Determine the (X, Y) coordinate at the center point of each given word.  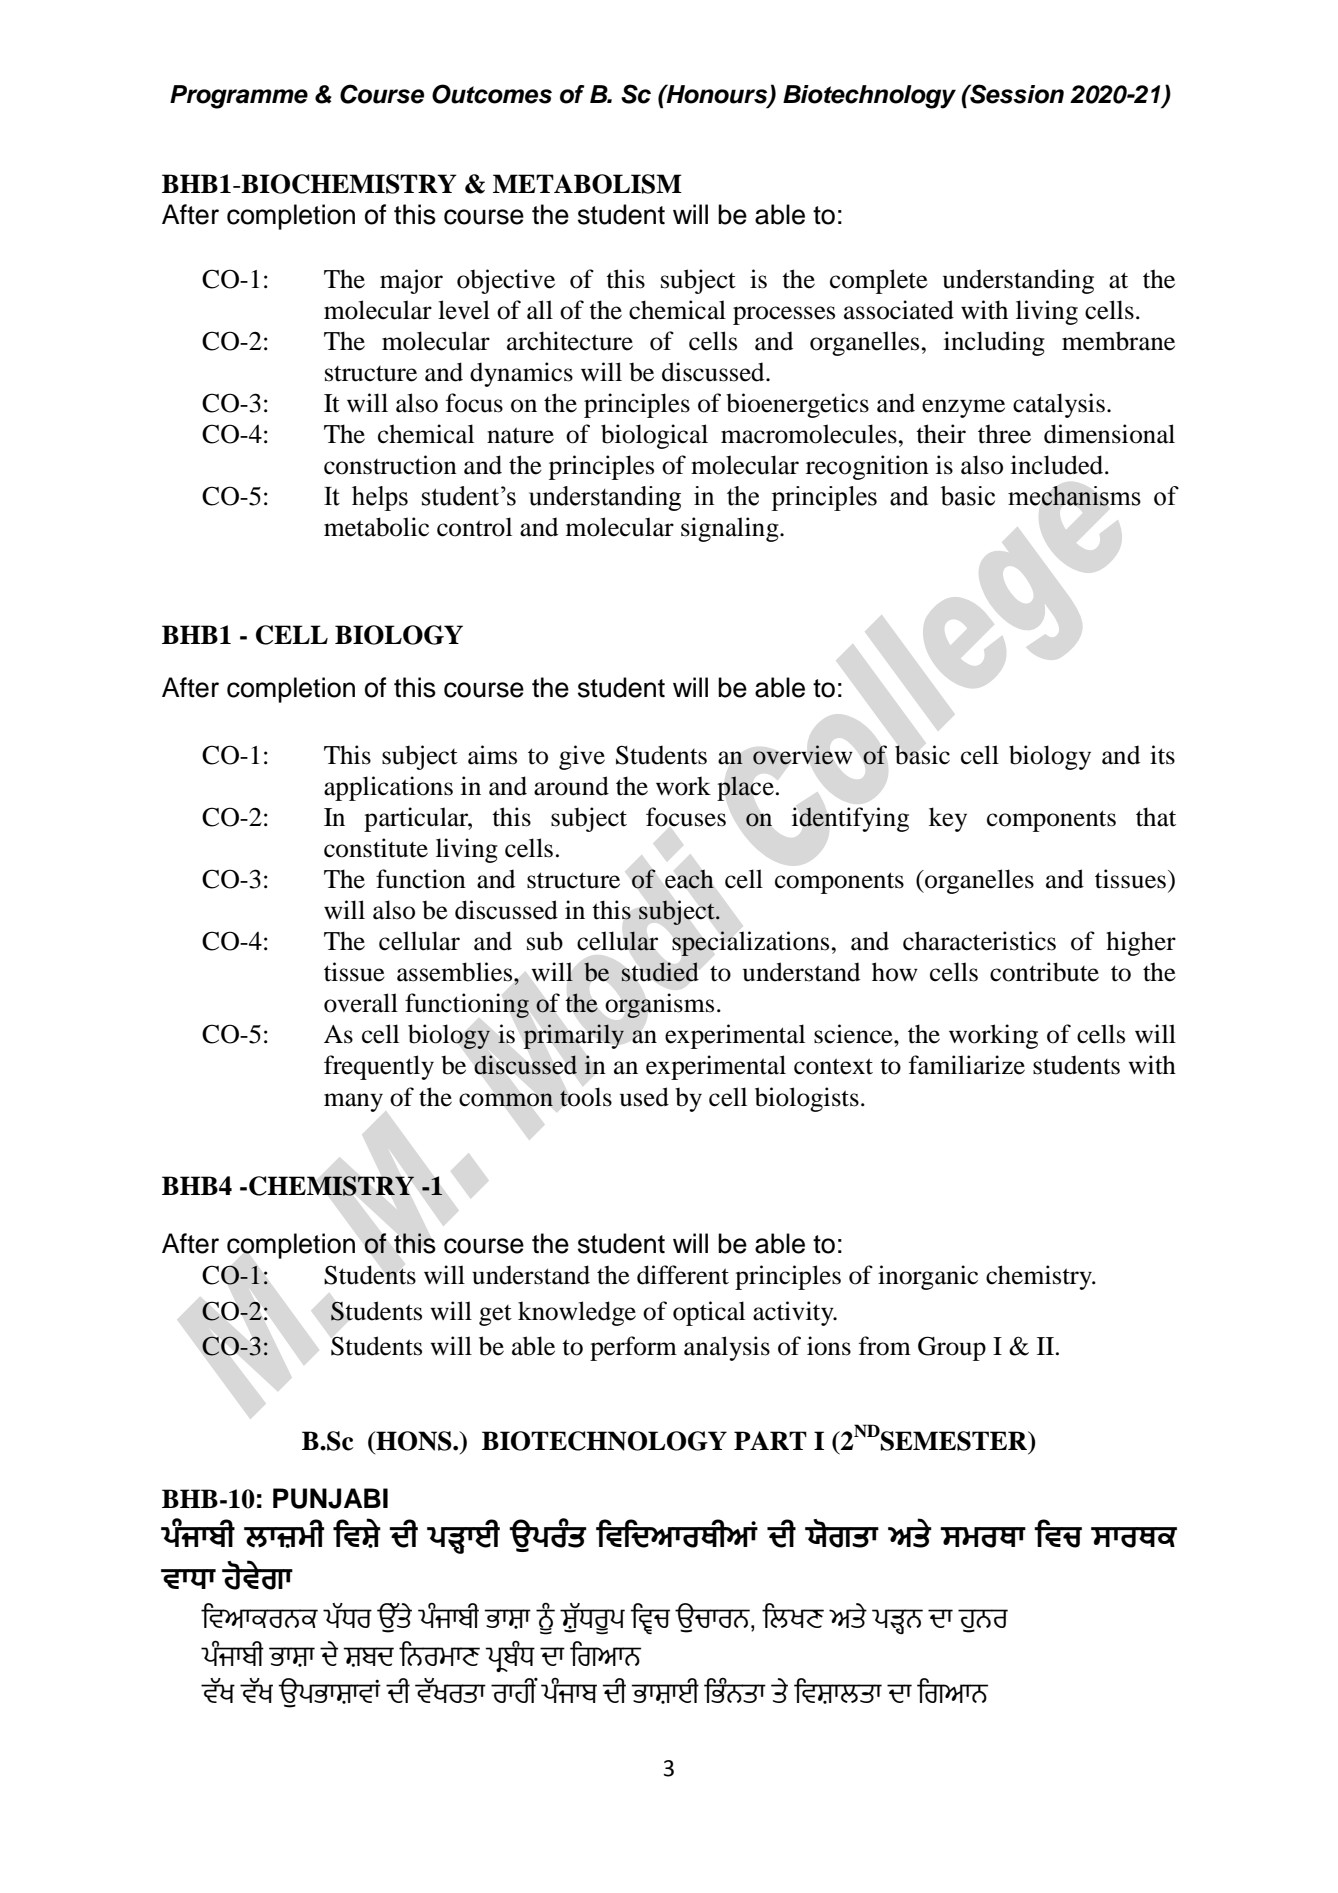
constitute (376, 848)
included (1058, 465)
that (1156, 817)
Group (952, 1348)
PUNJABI (330, 1498)
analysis (727, 1348)
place (746, 788)
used (644, 1097)
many (353, 1102)
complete (879, 281)
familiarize (967, 1065)
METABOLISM (587, 184)
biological (654, 436)
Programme (239, 97)
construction (390, 465)
